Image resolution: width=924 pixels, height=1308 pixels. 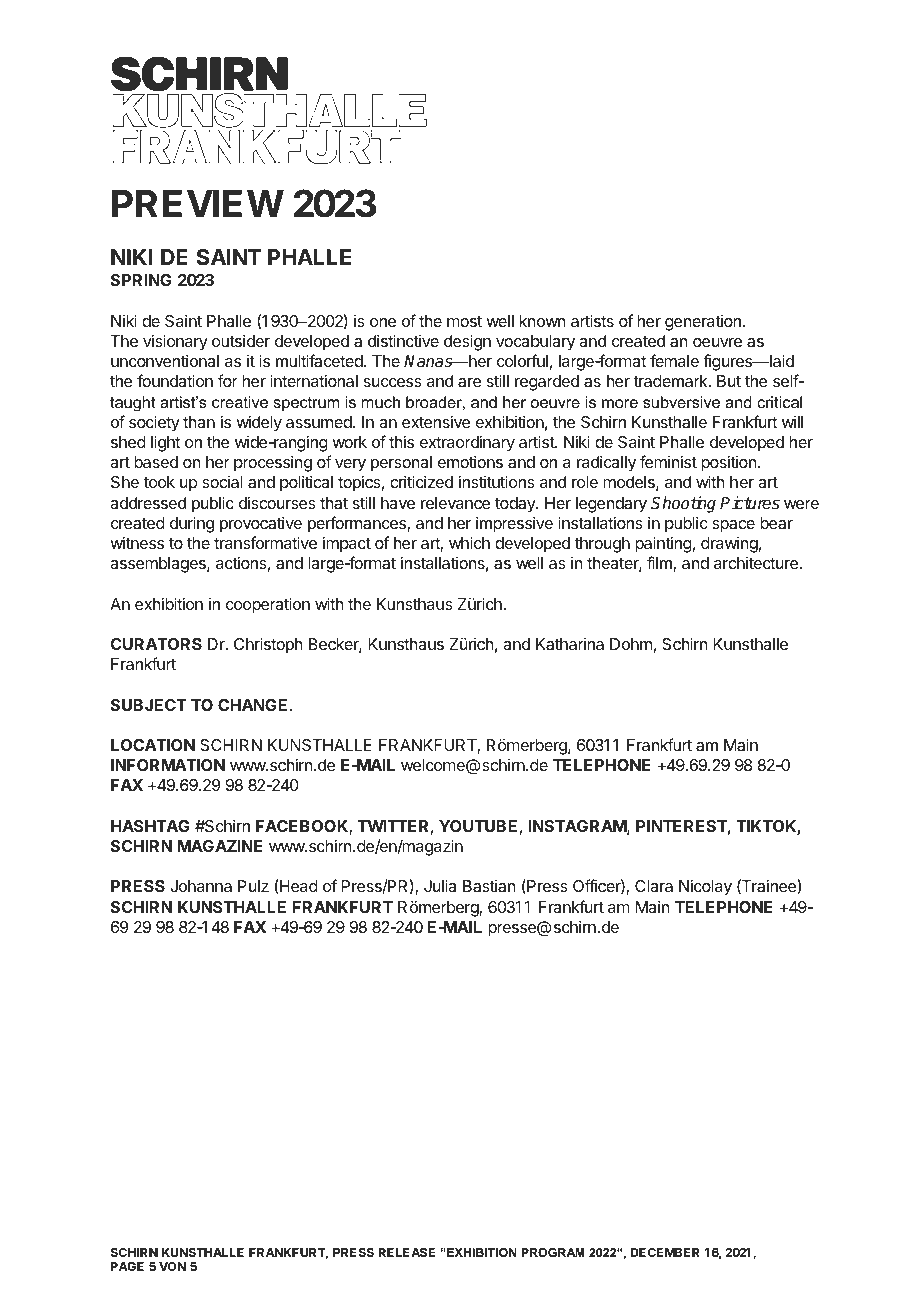 What do you see at coordinates (464, 321) in the page?
I see `most` at bounding box center [464, 321].
